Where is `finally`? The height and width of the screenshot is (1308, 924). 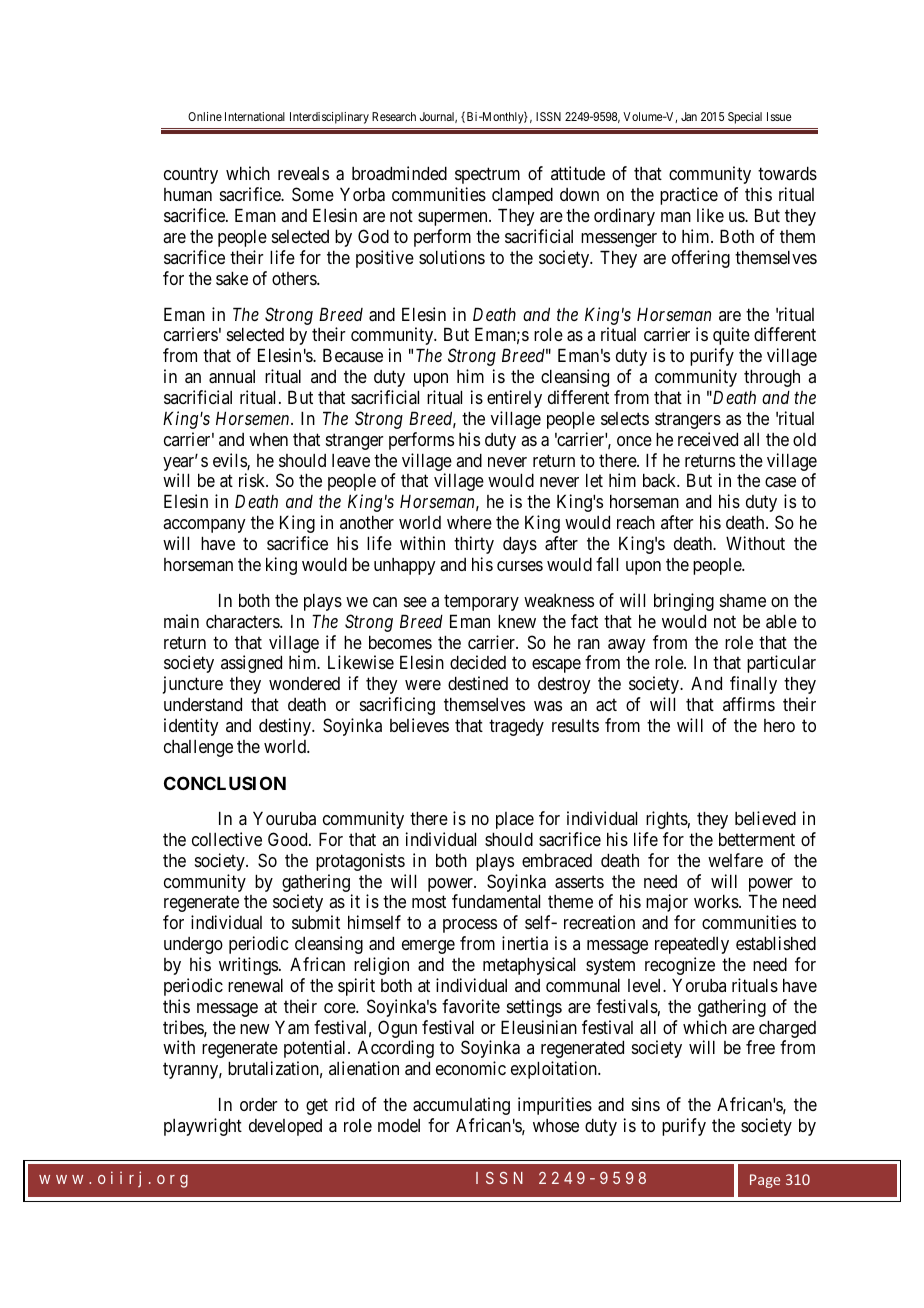 finally is located at coordinates (753, 685).
